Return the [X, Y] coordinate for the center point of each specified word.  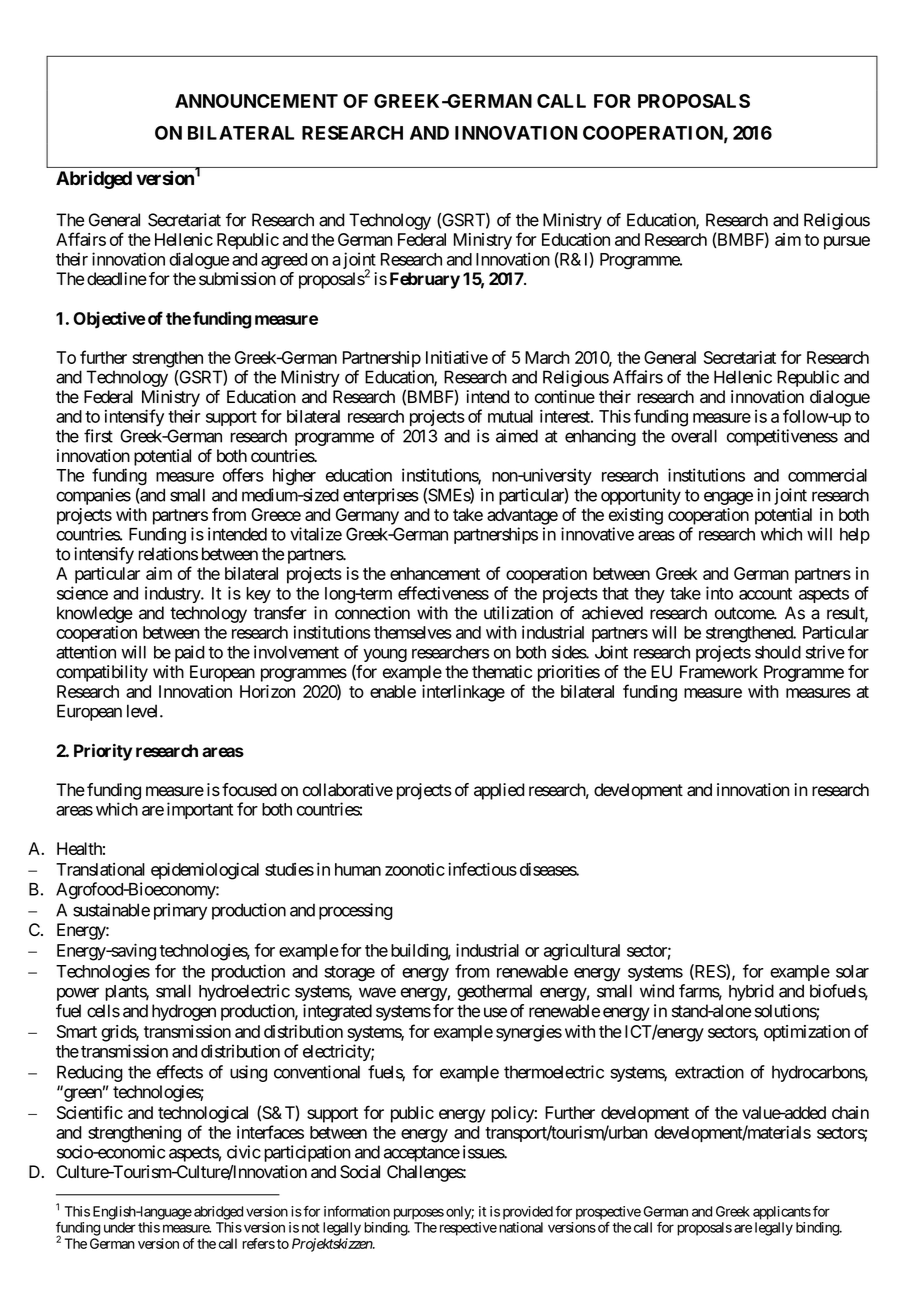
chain [850, 1112]
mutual [510, 416]
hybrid [751, 992]
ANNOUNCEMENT [256, 101]
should [778, 652]
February [425, 280]
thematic [502, 672]
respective [466, 1229]
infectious [482, 869]
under [120, 1227]
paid [190, 653]
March [547, 357]
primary [180, 911]
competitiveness [782, 437]
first [98, 436]
